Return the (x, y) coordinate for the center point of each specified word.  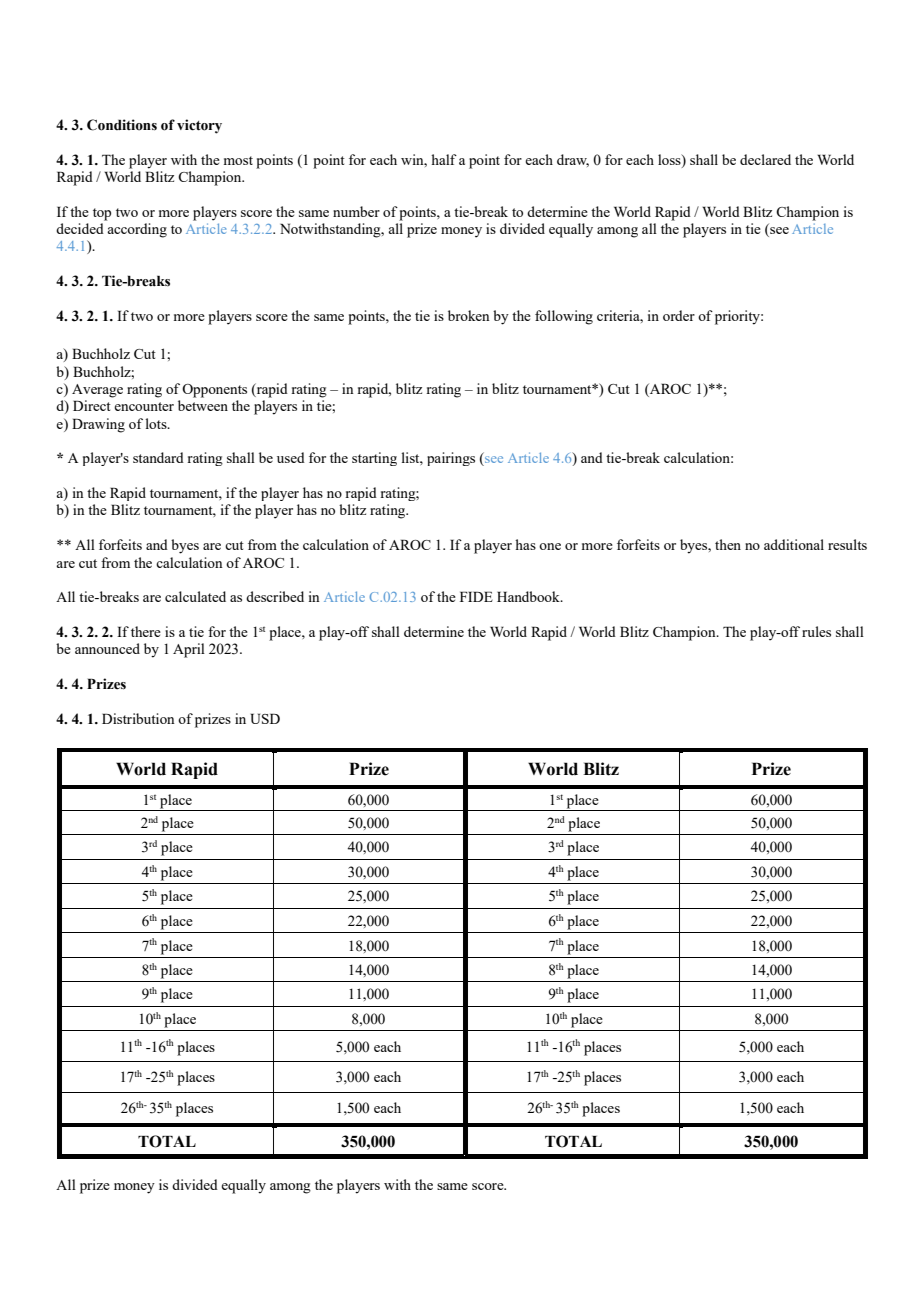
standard (158, 457)
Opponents (214, 391)
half (444, 159)
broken (469, 315)
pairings (451, 459)
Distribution (138, 718)
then (728, 544)
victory (199, 126)
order (679, 315)
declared (765, 159)
